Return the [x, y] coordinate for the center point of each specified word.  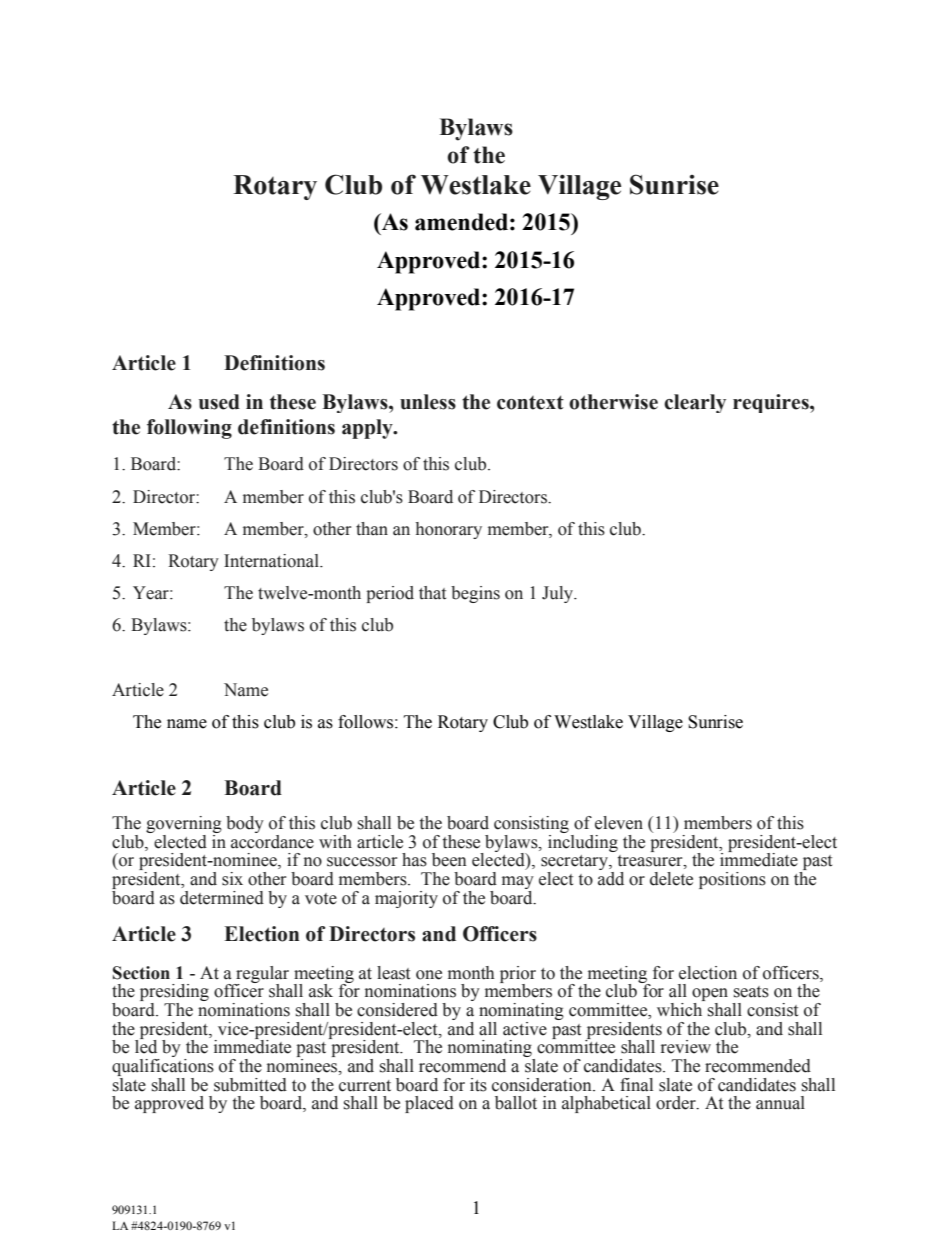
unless [428, 402]
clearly [695, 403]
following [189, 429]
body [245, 824]
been [449, 860]
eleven [619, 823]
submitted [250, 1085]
